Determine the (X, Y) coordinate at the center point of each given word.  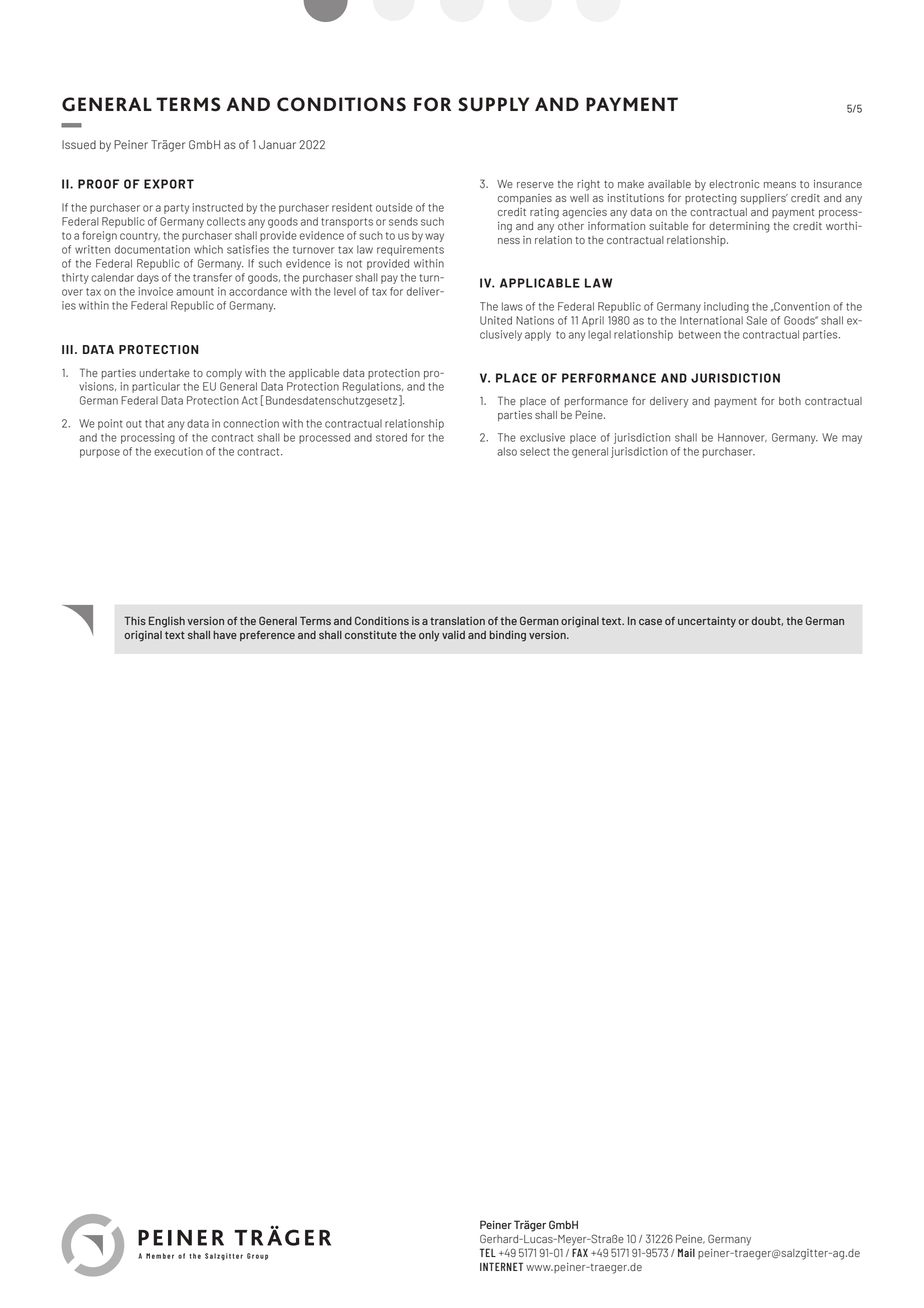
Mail (686, 1253)
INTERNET (501, 1266)
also (507, 451)
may (852, 439)
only (429, 636)
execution (178, 451)
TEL (488, 1252)
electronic (734, 184)
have (225, 635)
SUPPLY (493, 104)
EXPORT (169, 184)
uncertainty (707, 622)
